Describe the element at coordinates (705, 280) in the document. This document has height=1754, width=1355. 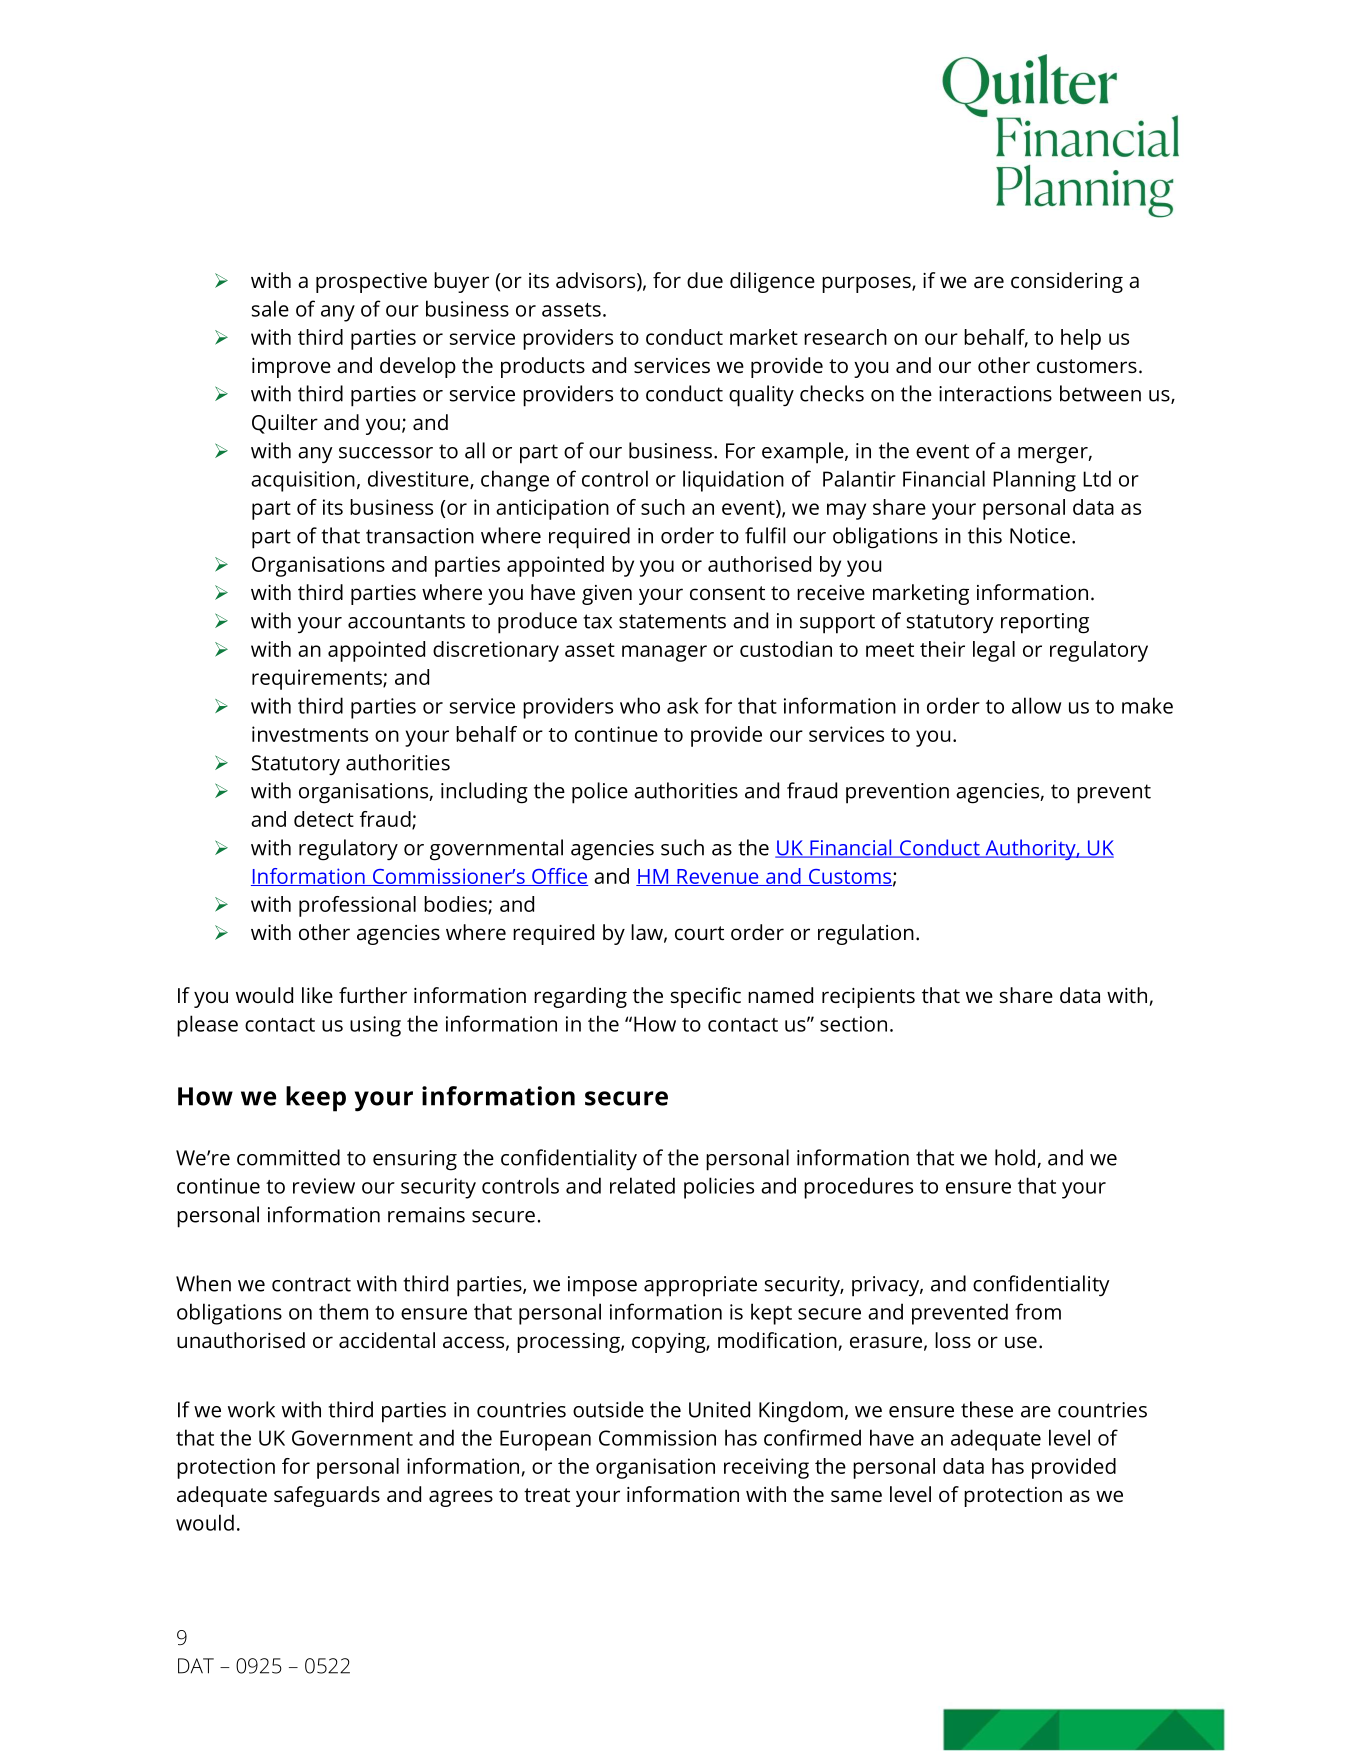
I see `due` at that location.
